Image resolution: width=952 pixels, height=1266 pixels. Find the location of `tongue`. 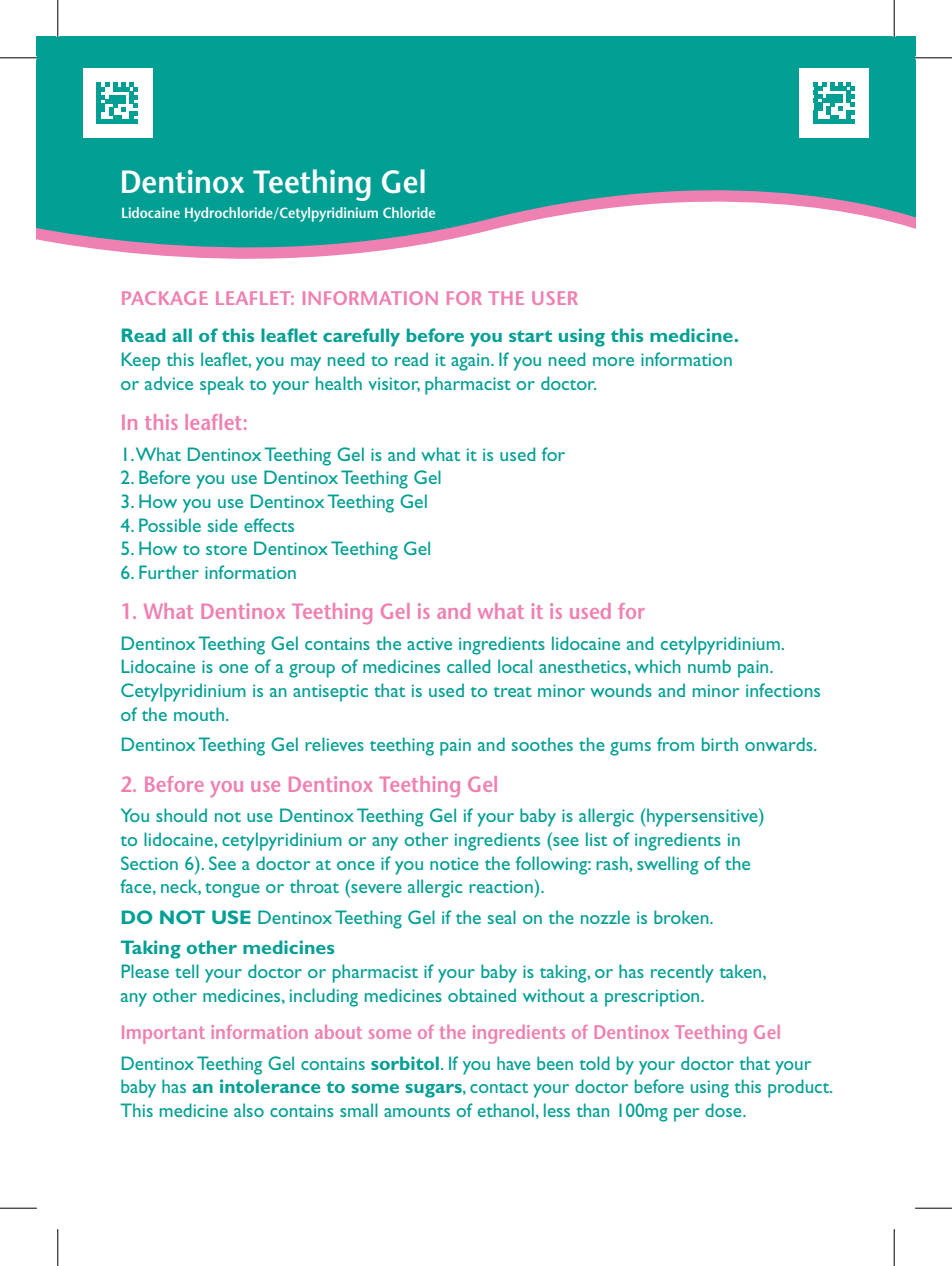

tongue is located at coordinates (232, 890).
